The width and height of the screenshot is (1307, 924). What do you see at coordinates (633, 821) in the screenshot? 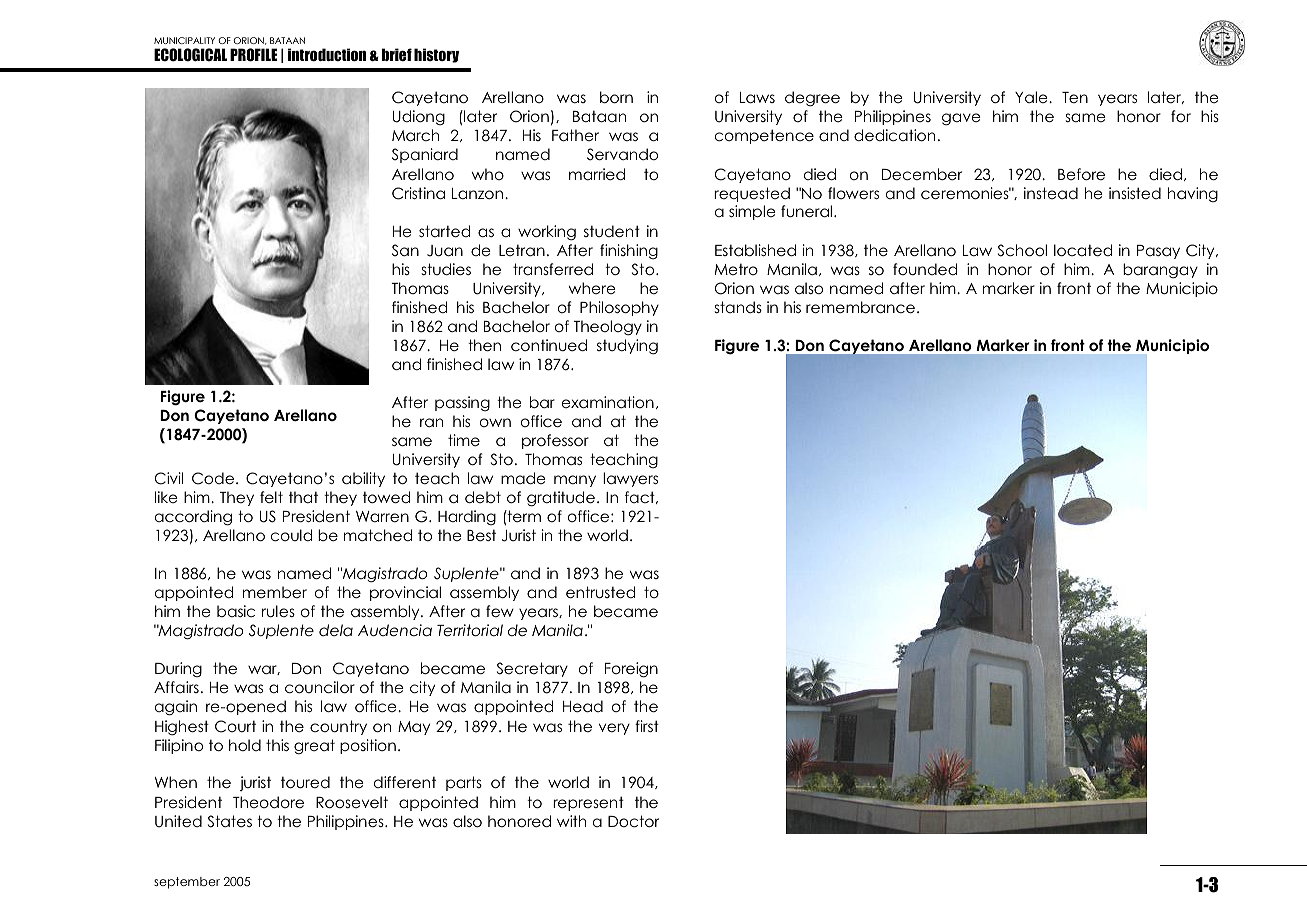
I see `Doctor` at bounding box center [633, 821].
